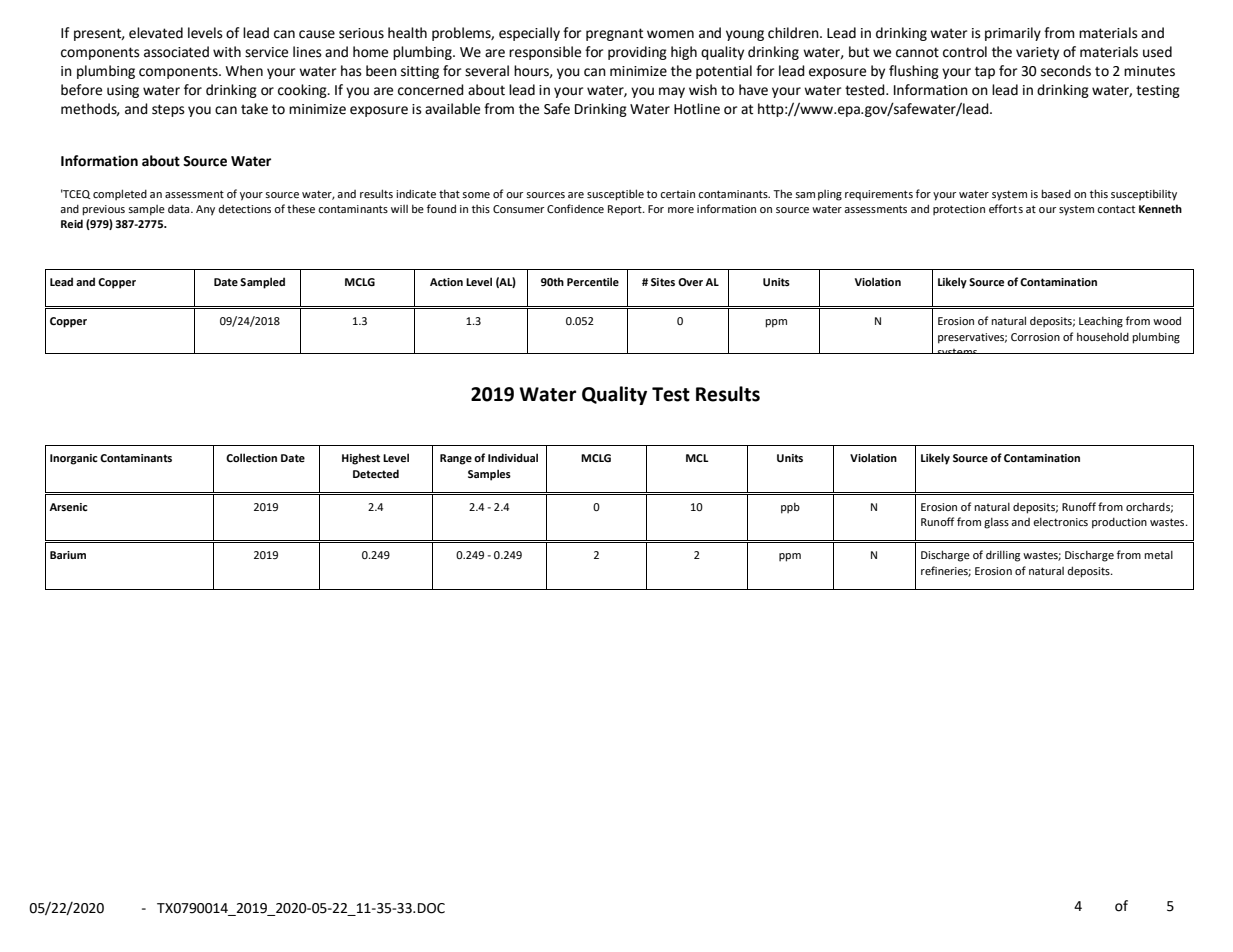  I want to click on associated, so click(176, 52).
